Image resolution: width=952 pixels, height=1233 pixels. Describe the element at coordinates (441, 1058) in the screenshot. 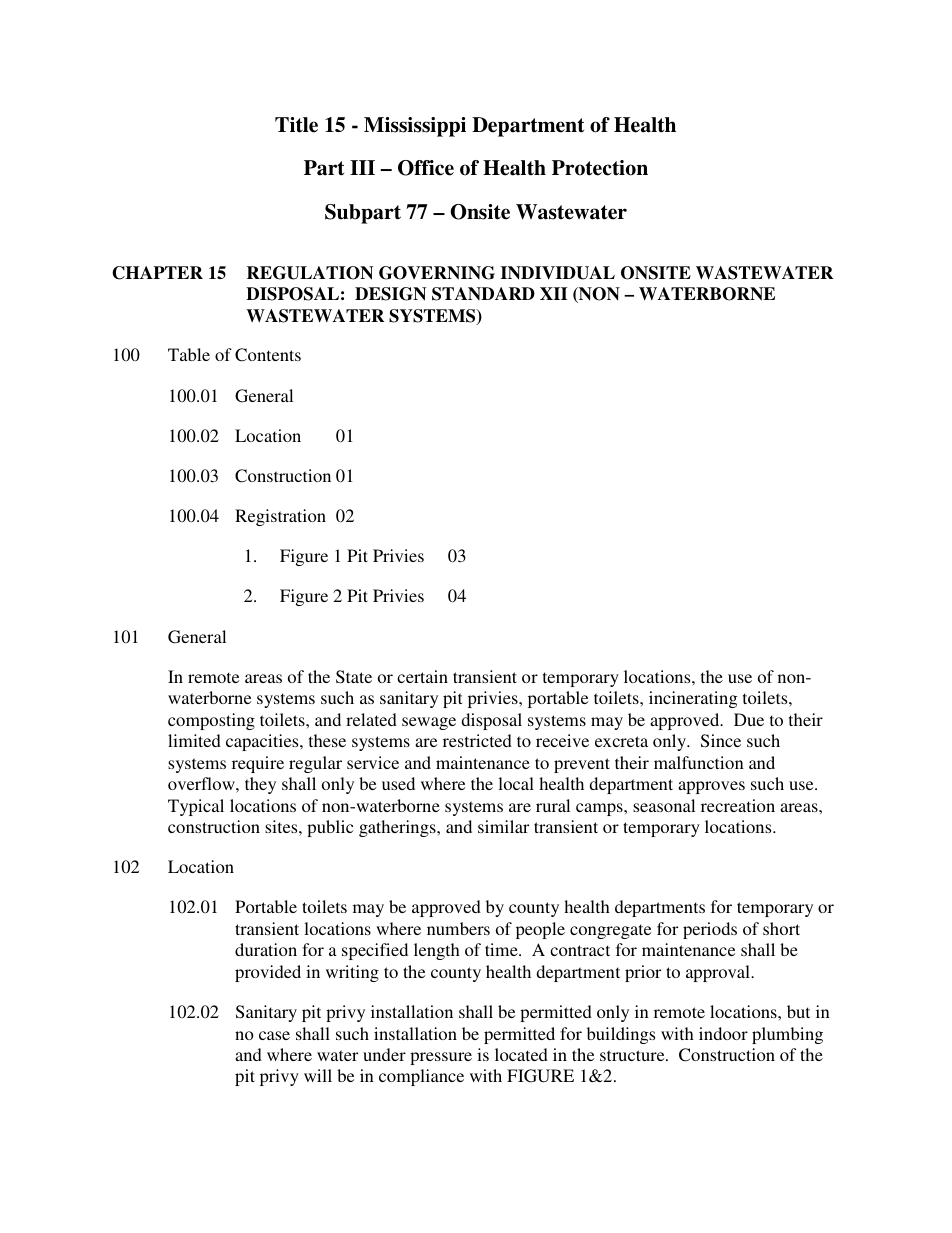

I see `pressure` at that location.
